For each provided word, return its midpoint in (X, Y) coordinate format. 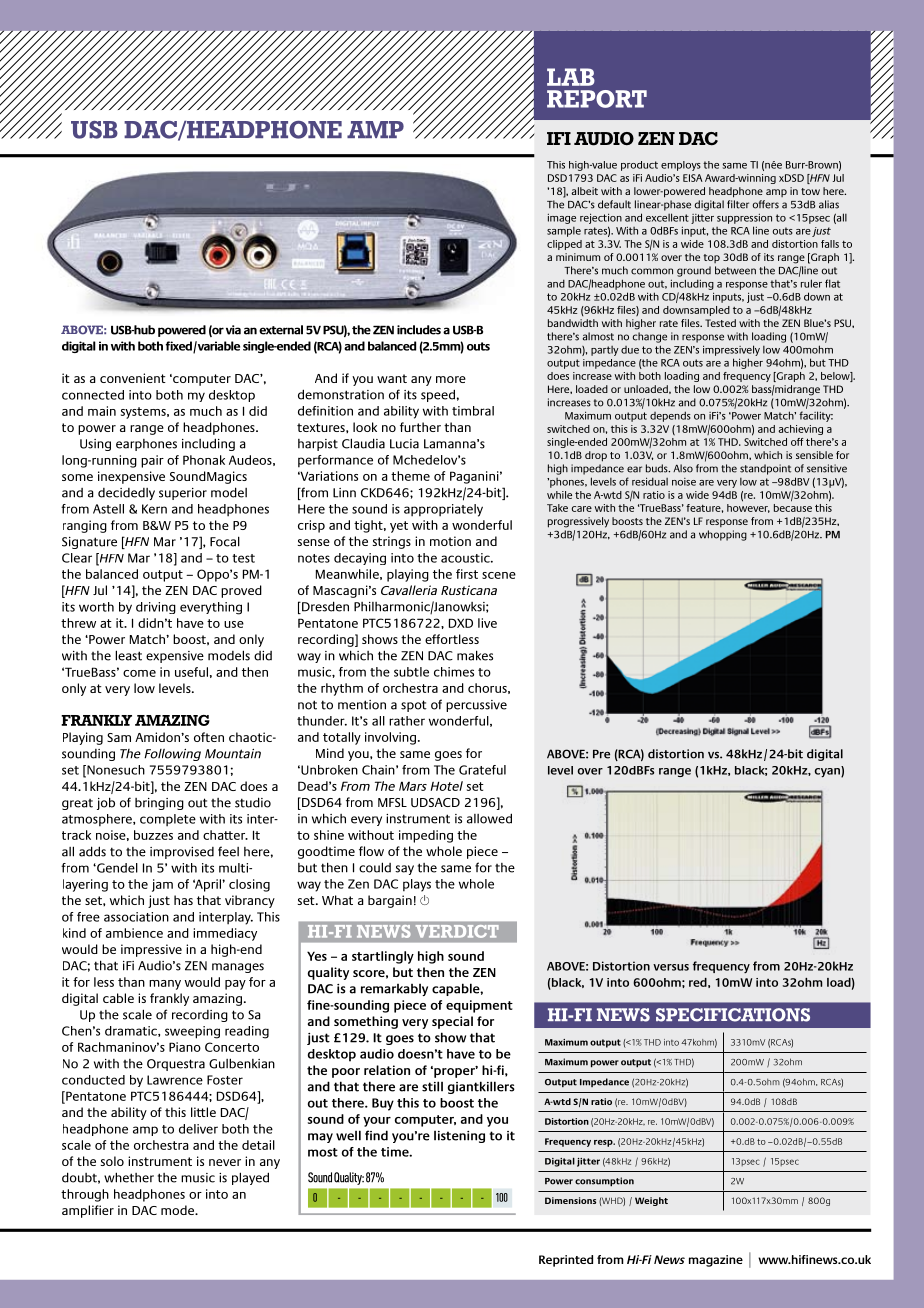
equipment (479, 1006)
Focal (225, 541)
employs (681, 166)
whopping (723, 535)
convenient (133, 378)
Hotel (446, 786)
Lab (571, 77)
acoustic (466, 558)
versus (671, 967)
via (233, 330)
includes (419, 330)
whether (129, 1177)
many (165, 985)
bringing (159, 804)
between (735, 270)
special (452, 1022)
